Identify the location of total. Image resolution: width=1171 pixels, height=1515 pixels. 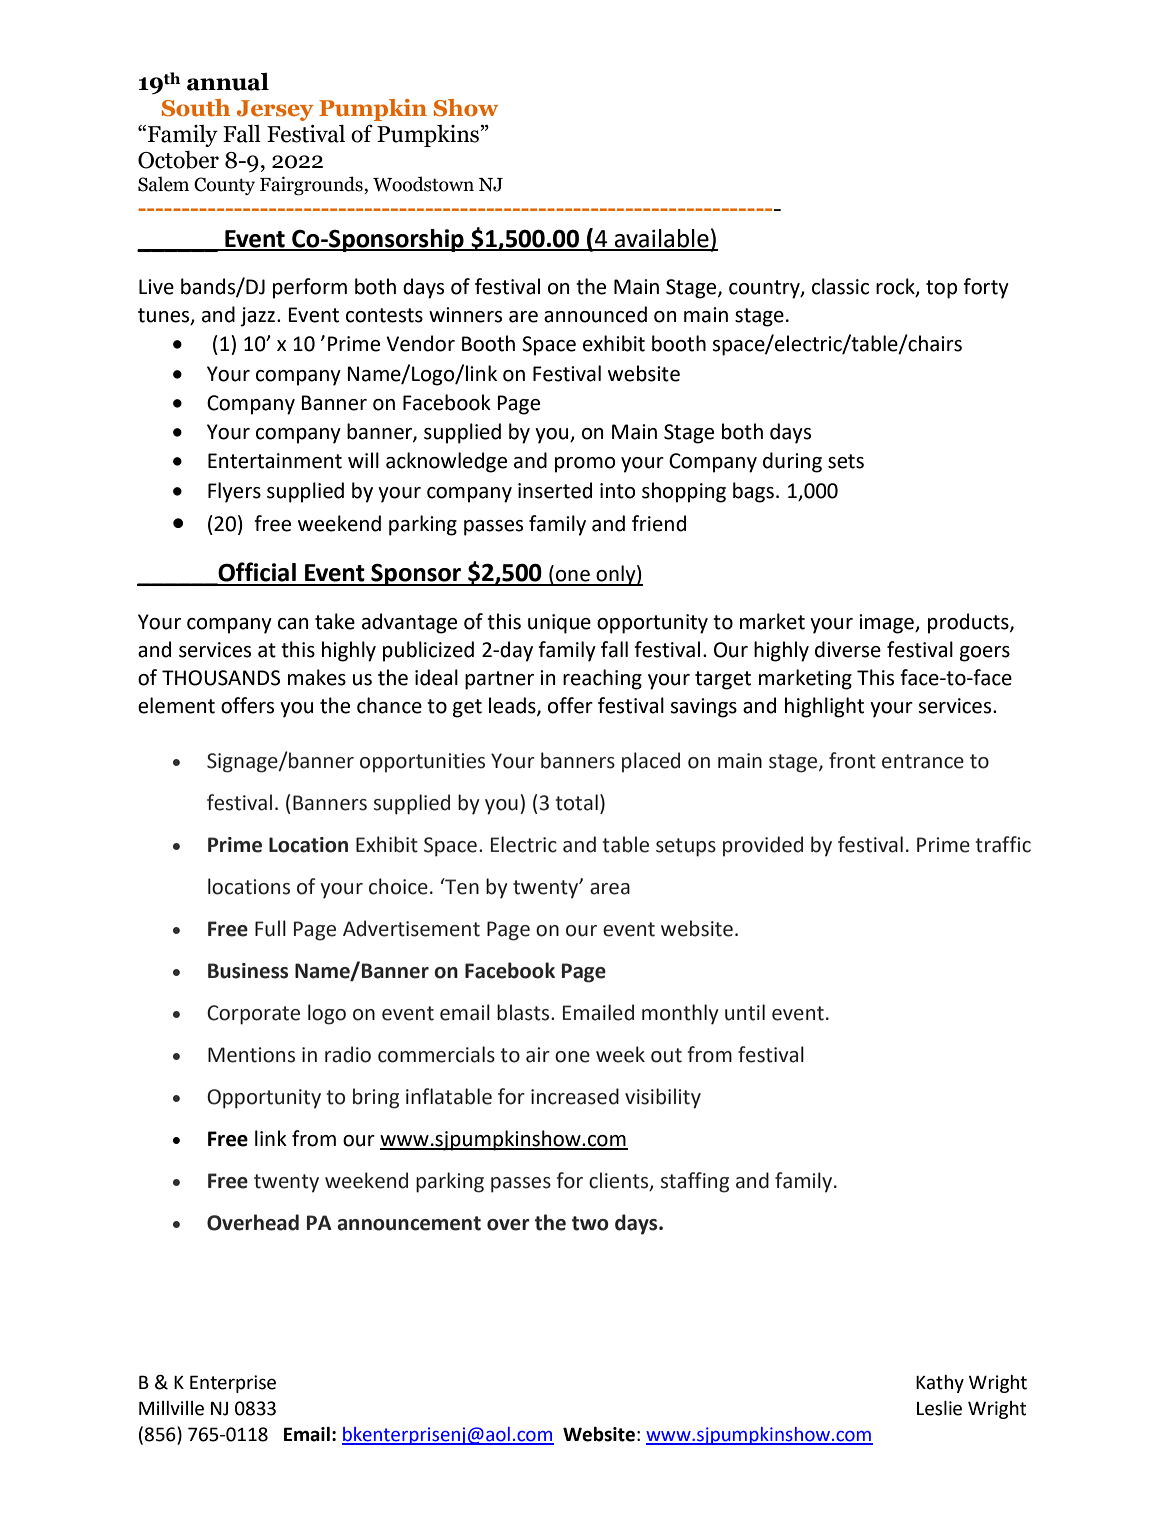
(577, 802).
